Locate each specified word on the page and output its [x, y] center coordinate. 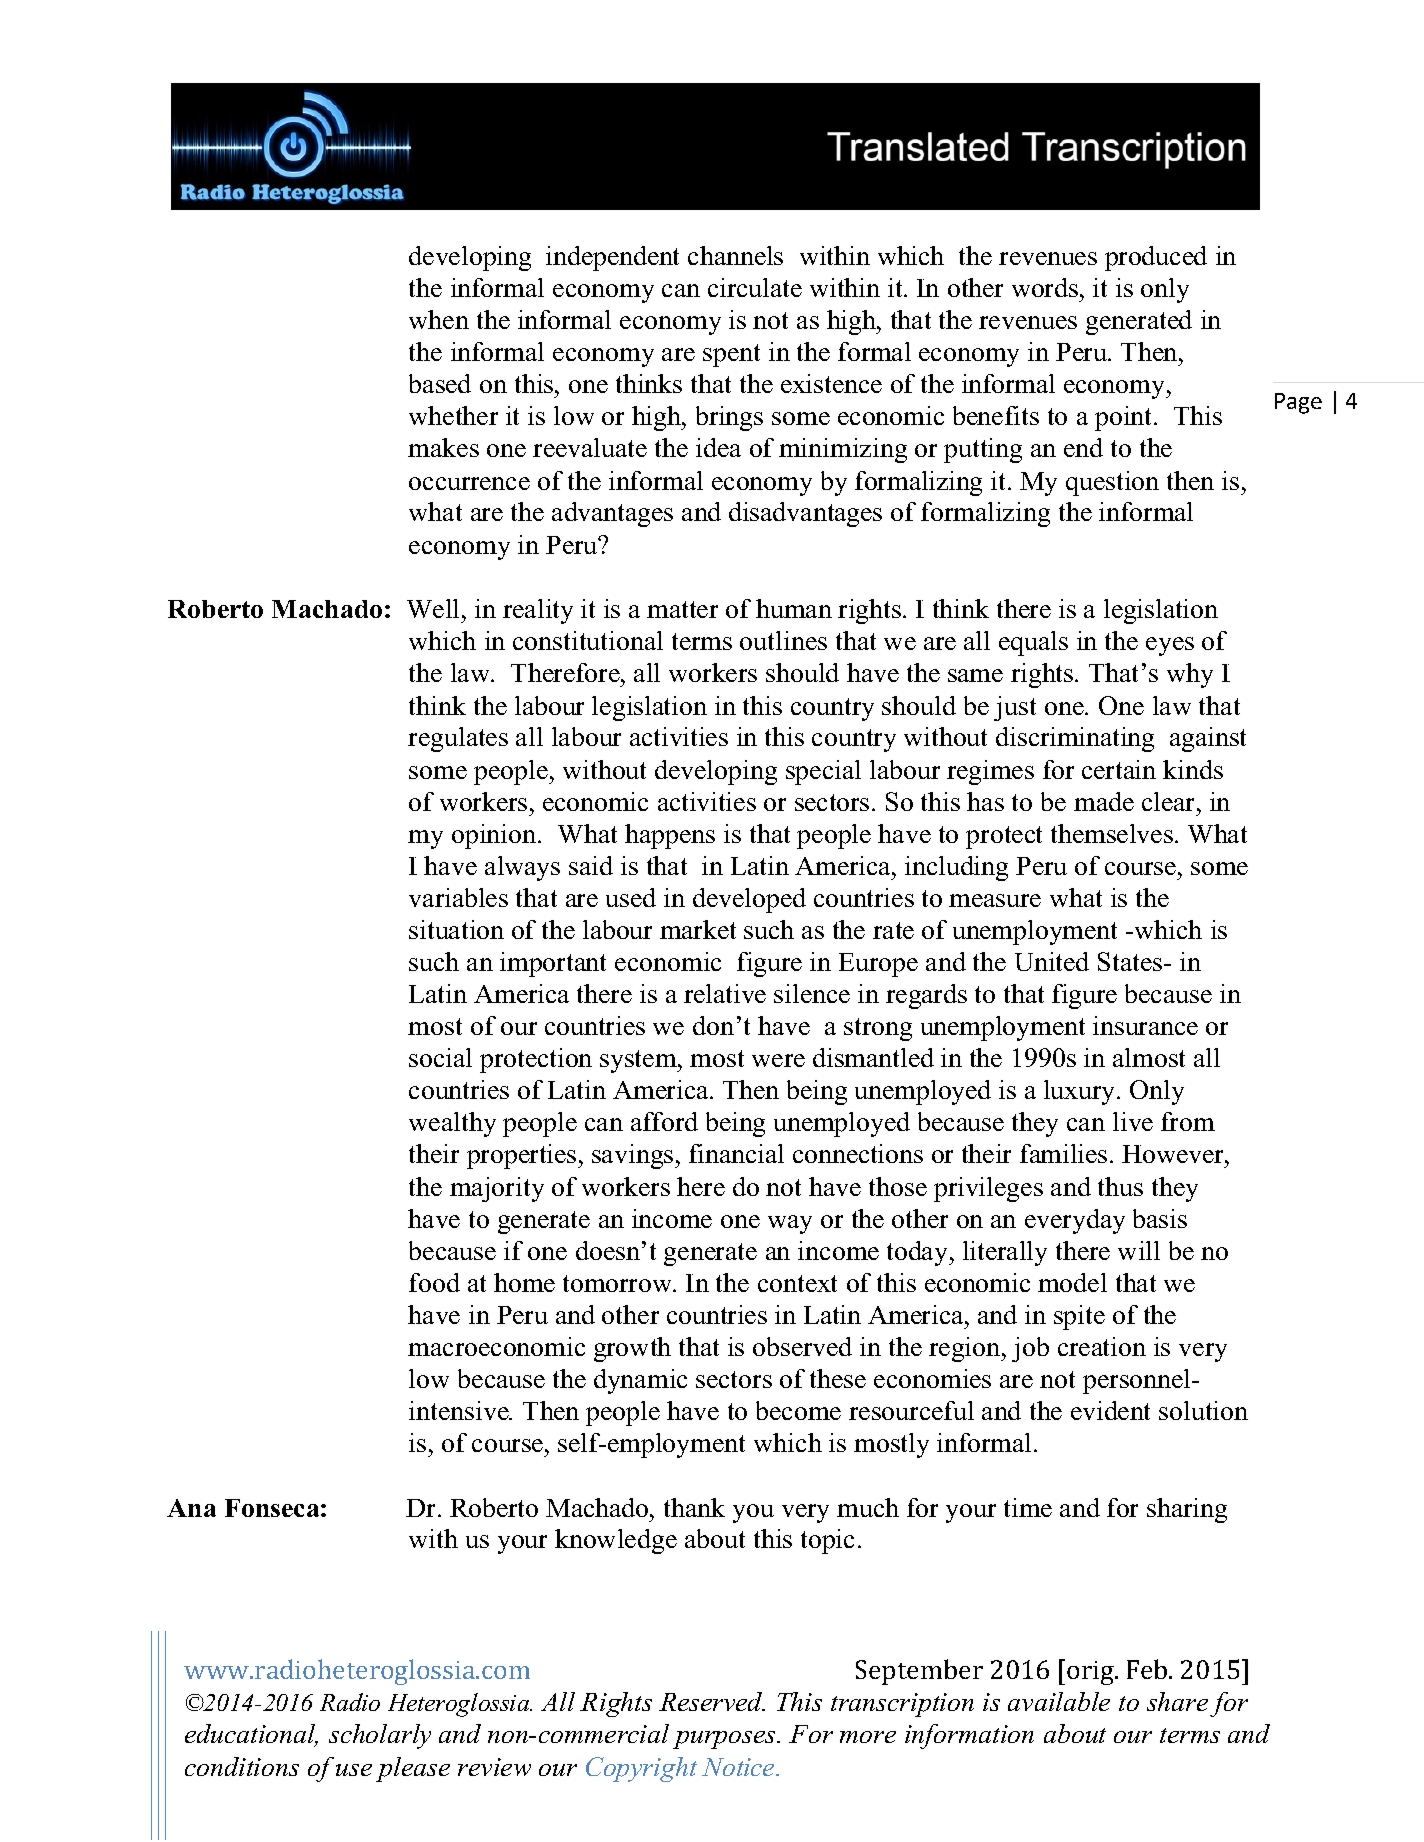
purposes [725, 1740]
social [440, 1057]
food [434, 1282]
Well [435, 608]
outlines [783, 640]
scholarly [380, 1736]
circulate [755, 287]
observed [802, 1346]
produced [1156, 258]
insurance [1145, 1025]
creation [1102, 1346]
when [439, 319]
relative [725, 993]
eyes [1170, 646]
